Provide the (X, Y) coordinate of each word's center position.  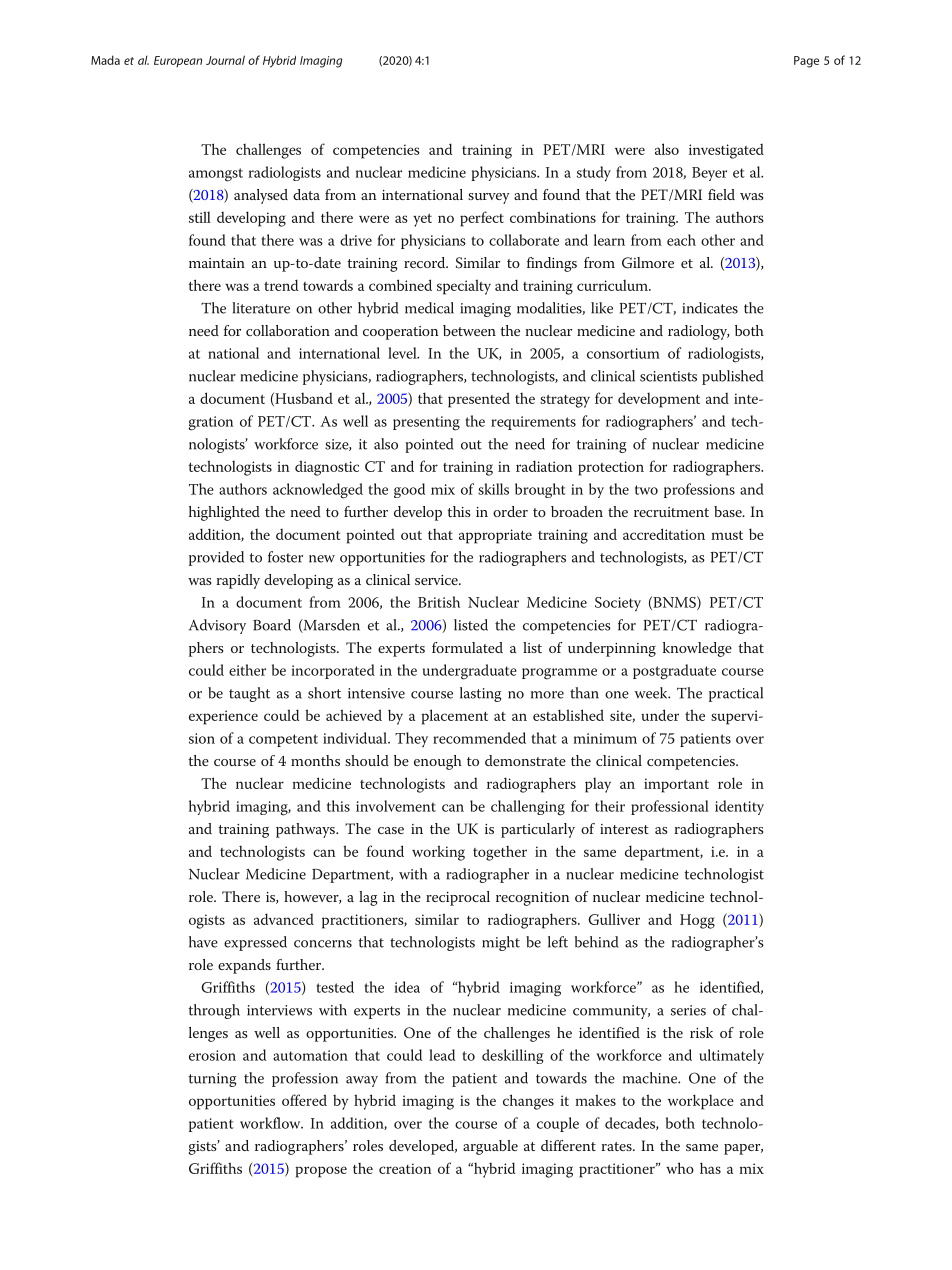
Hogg (697, 921)
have (203, 942)
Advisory (217, 626)
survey (489, 198)
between (469, 330)
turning (212, 1080)
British (439, 602)
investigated (726, 151)
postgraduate (674, 672)
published (733, 377)
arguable (490, 1147)
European (178, 61)
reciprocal (458, 898)
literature (261, 308)
